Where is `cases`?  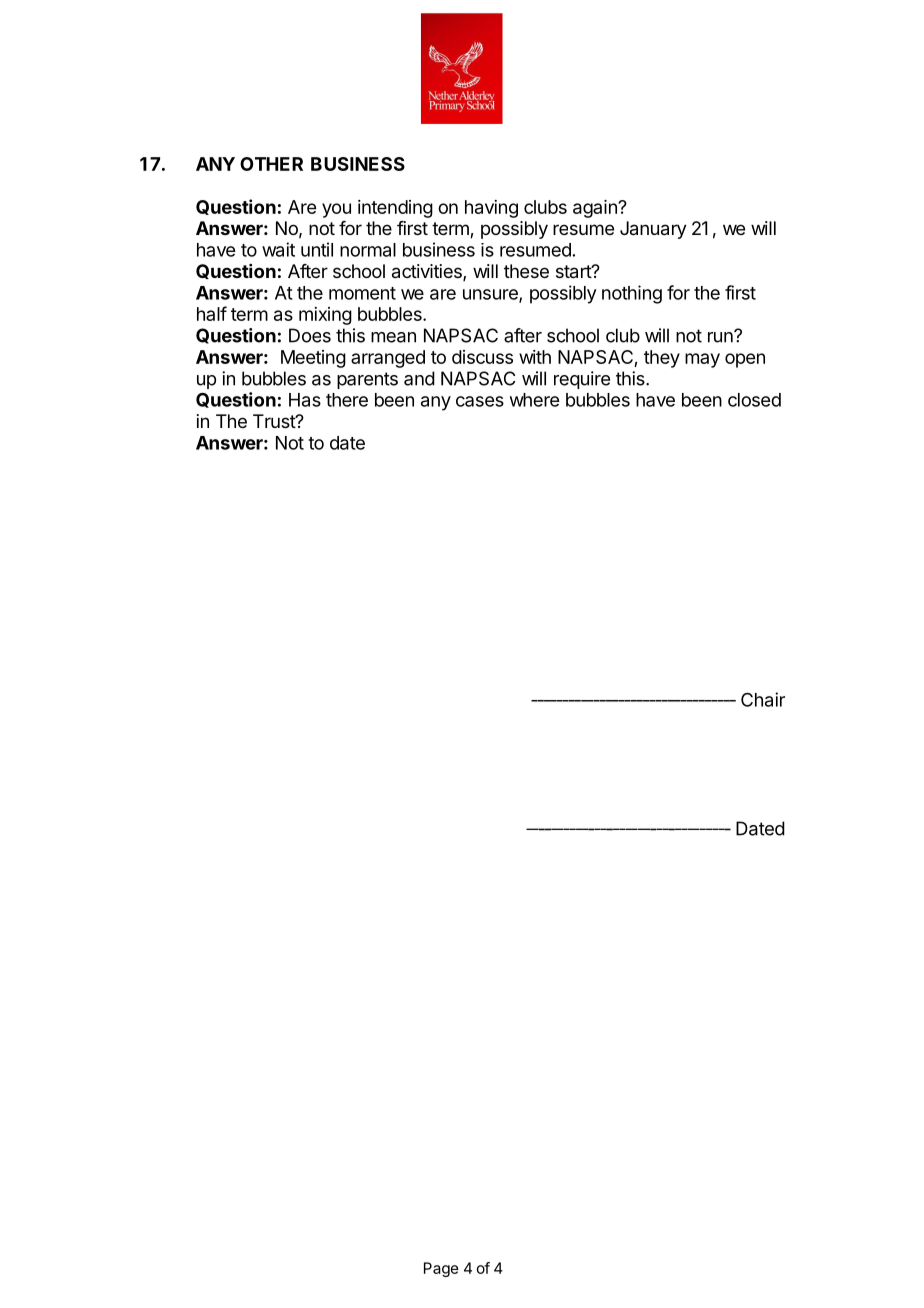 cases is located at coordinates (480, 401).
